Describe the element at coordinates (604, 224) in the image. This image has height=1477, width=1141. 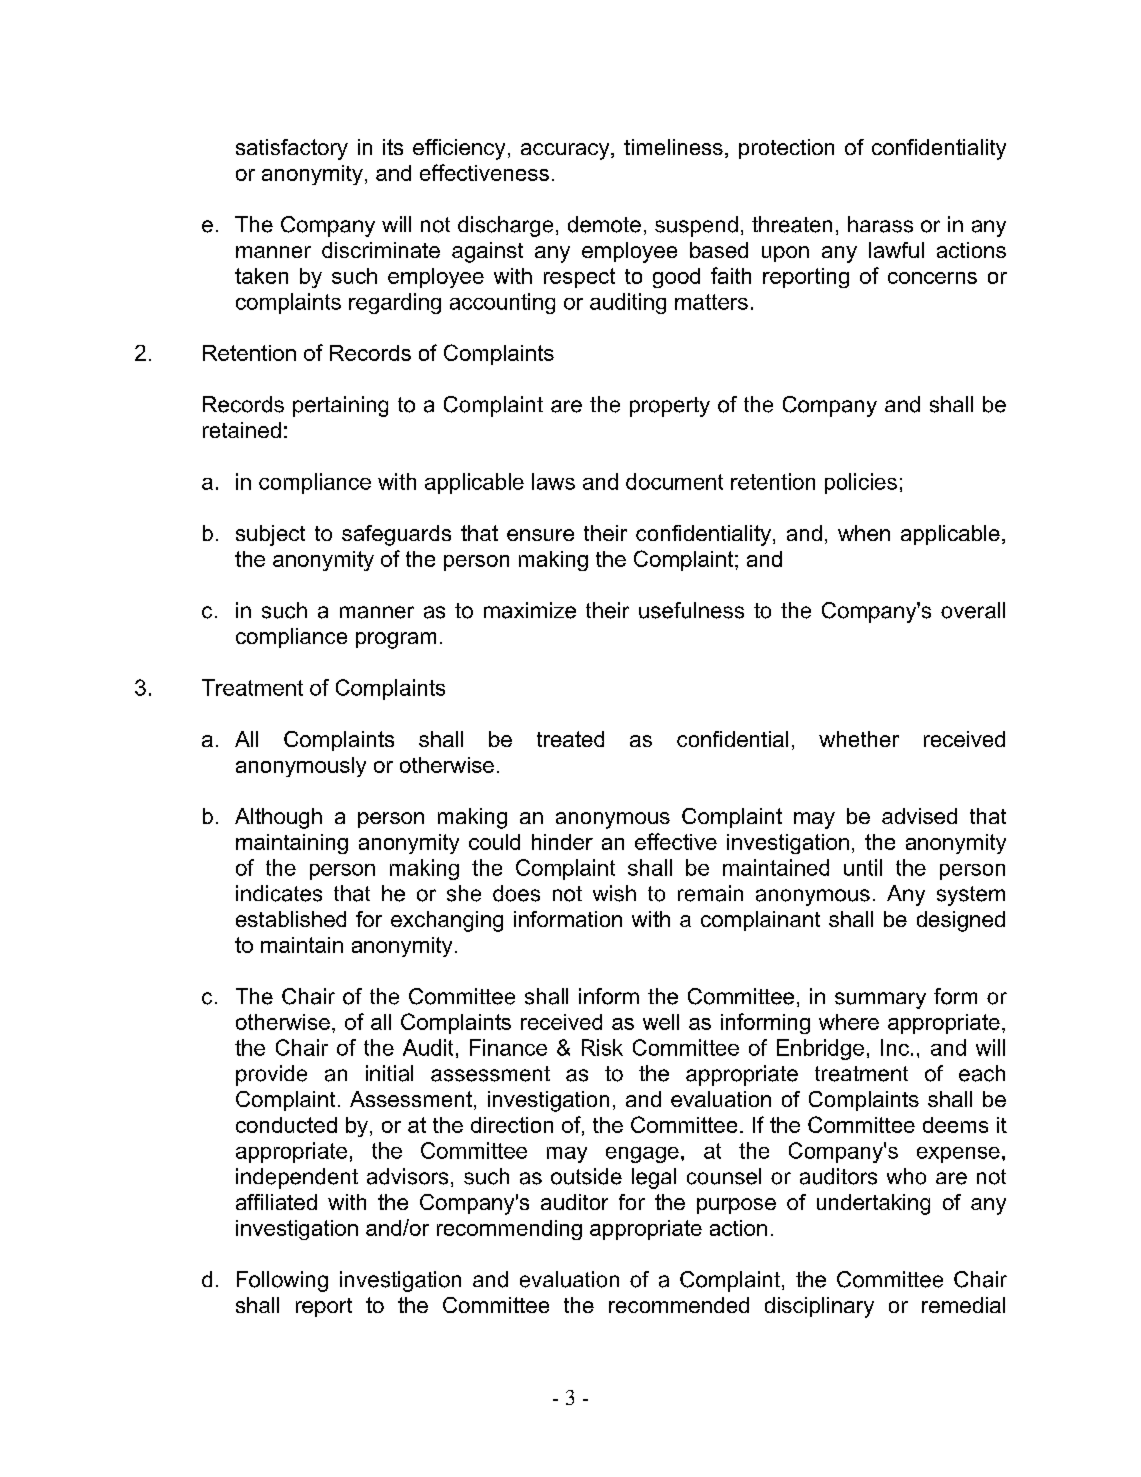
I see `demote` at that location.
